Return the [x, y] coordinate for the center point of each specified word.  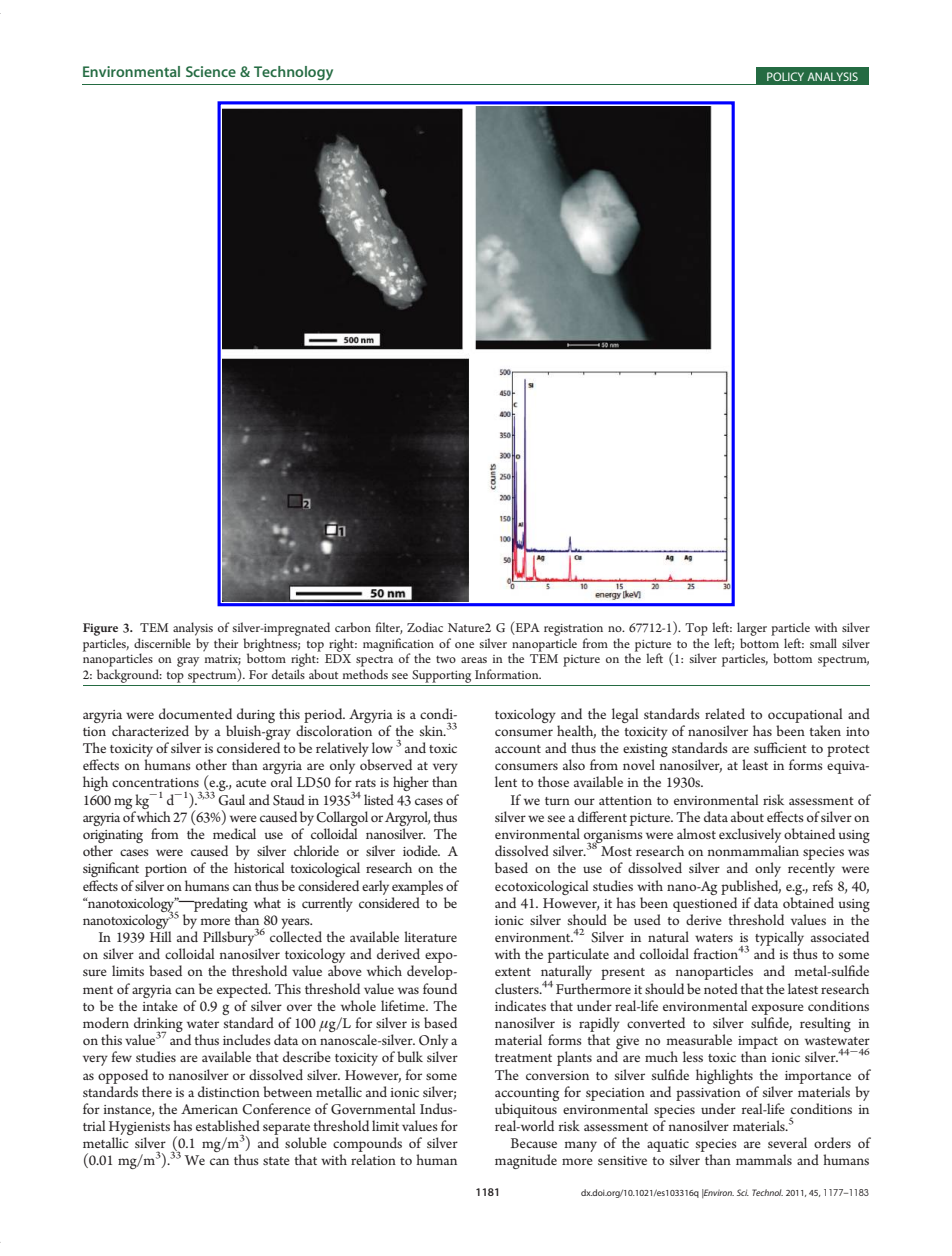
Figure [100, 629]
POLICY [785, 76]
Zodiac [425, 627]
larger [752, 629]
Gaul [231, 800]
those [553, 781]
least [755, 764]
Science [211, 71]
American [209, 1109]
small [823, 643]
